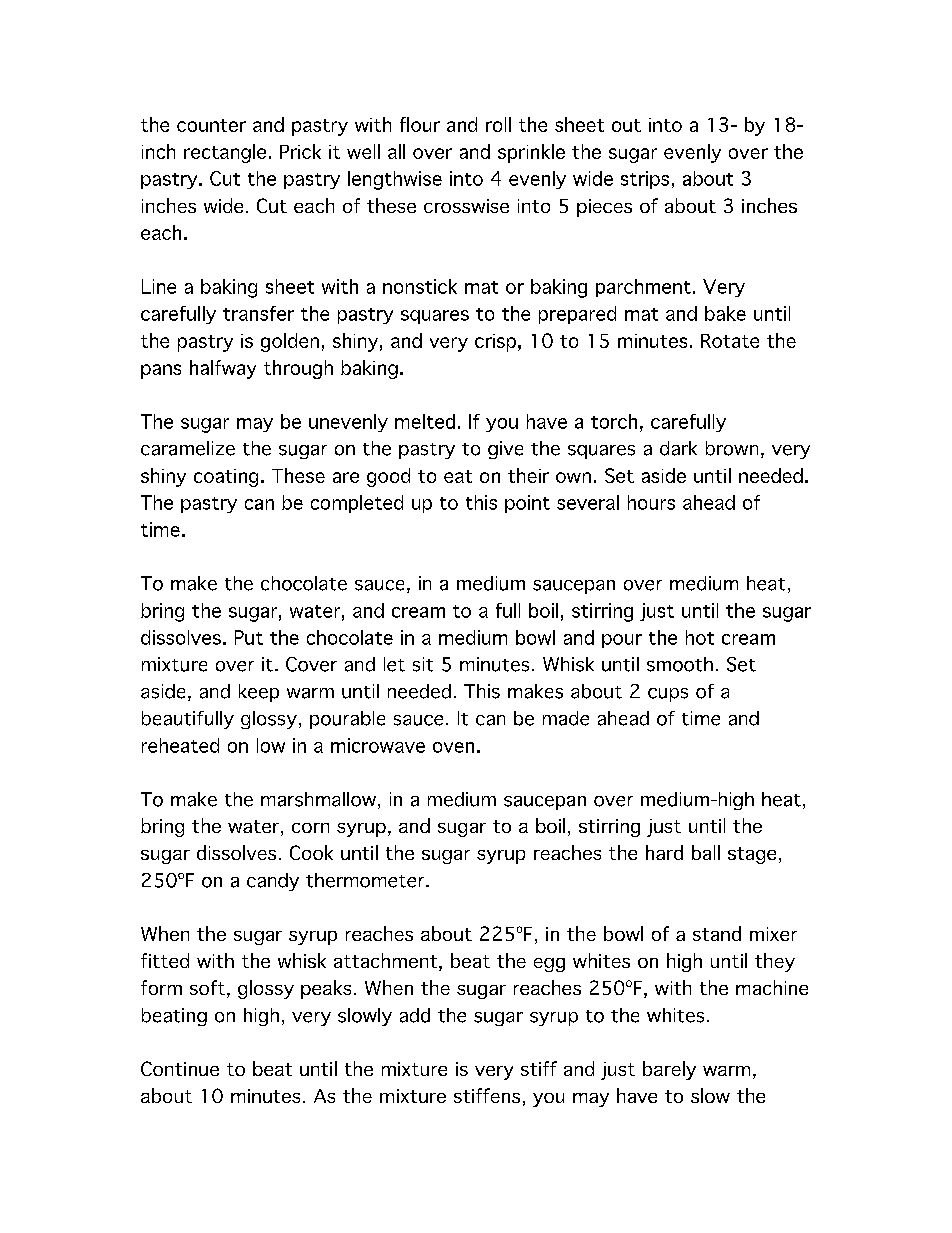  What do you see at coordinates (678, 448) in the image?
I see `dark` at bounding box center [678, 448].
